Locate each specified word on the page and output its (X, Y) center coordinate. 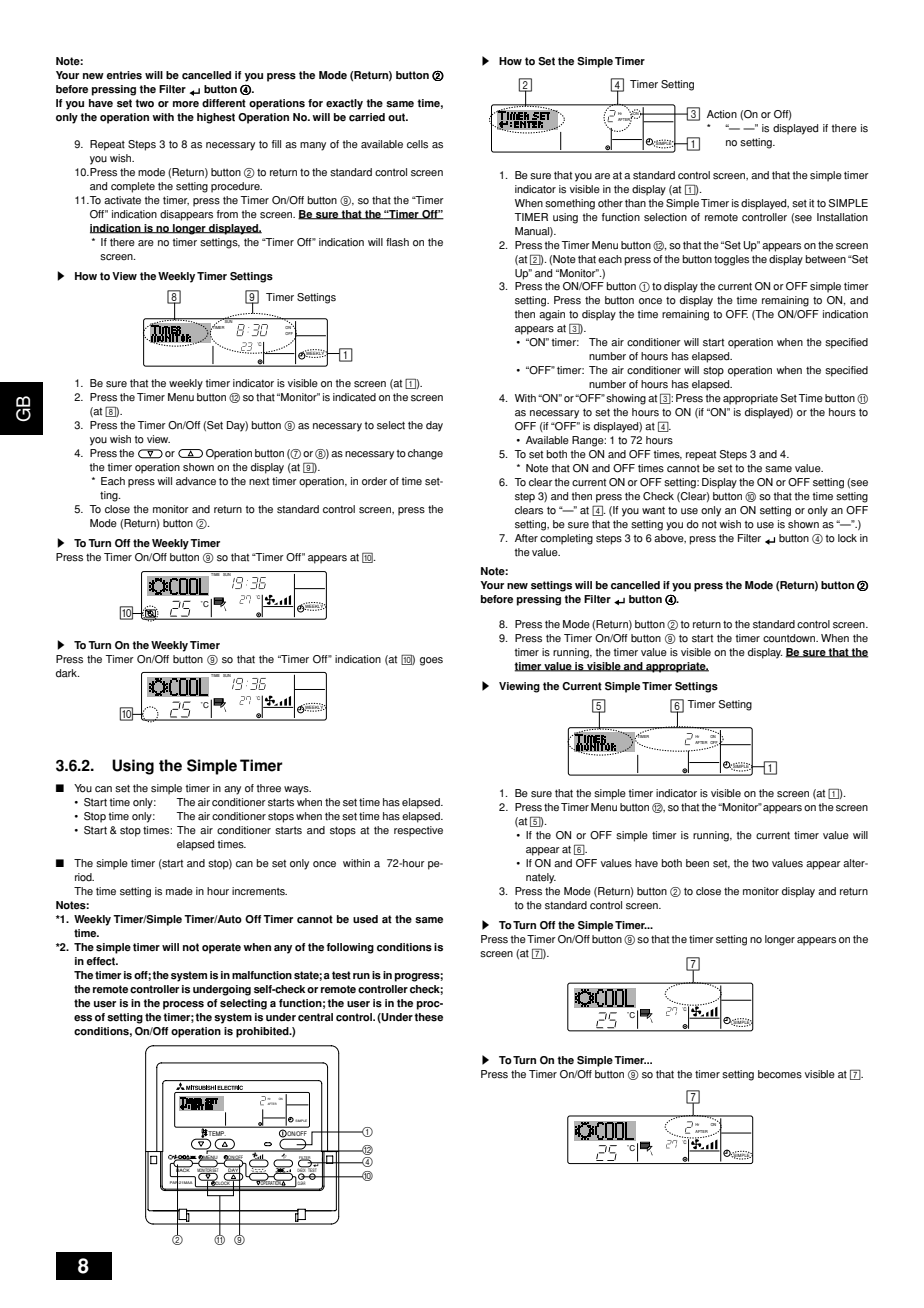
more (186, 104)
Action (722, 114)
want (653, 510)
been (697, 863)
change (425, 454)
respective (418, 831)
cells (417, 144)
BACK (183, 1170)
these (428, 1017)
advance (196, 481)
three (268, 788)
